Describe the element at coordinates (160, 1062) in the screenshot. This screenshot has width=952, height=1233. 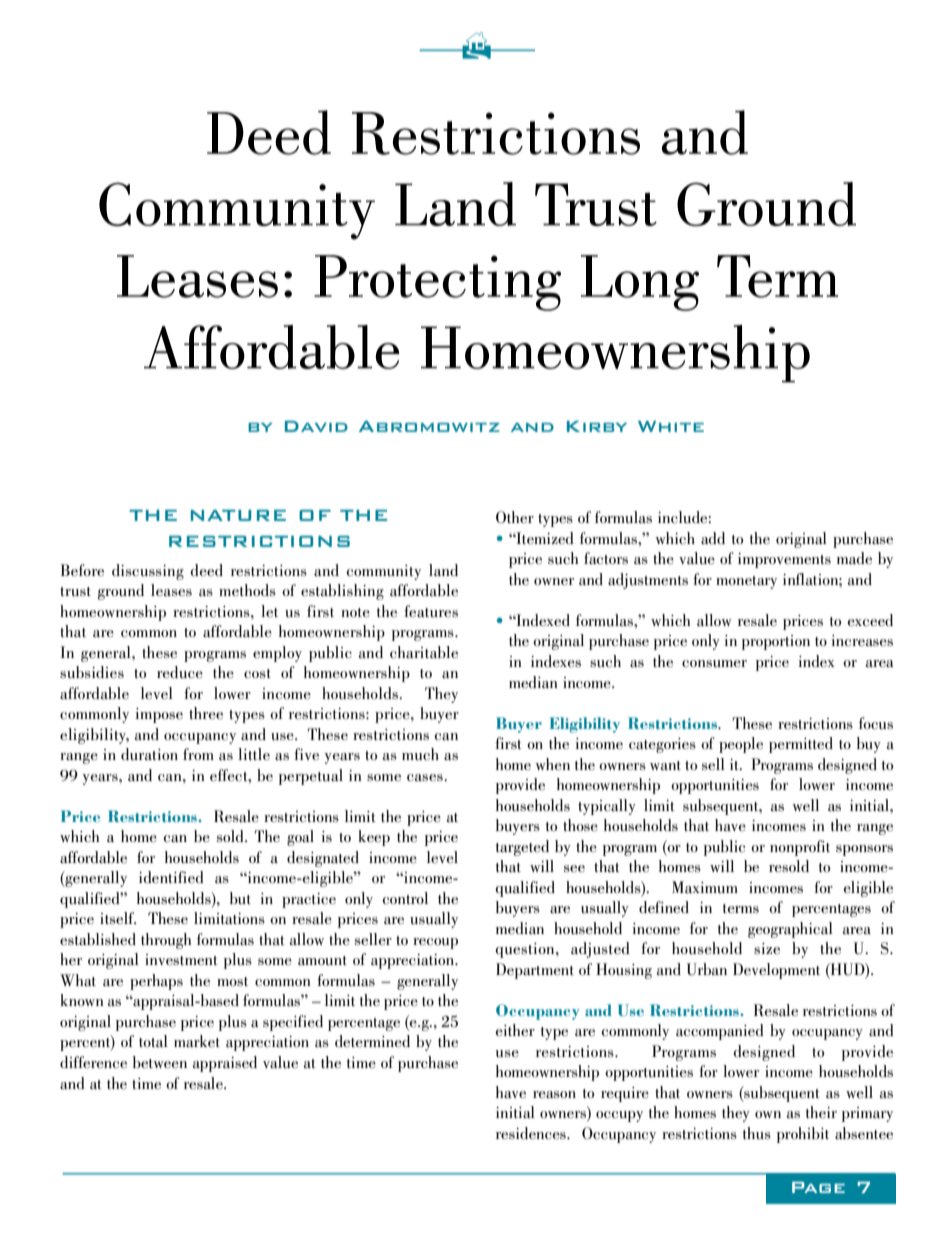
I see `between` at that location.
